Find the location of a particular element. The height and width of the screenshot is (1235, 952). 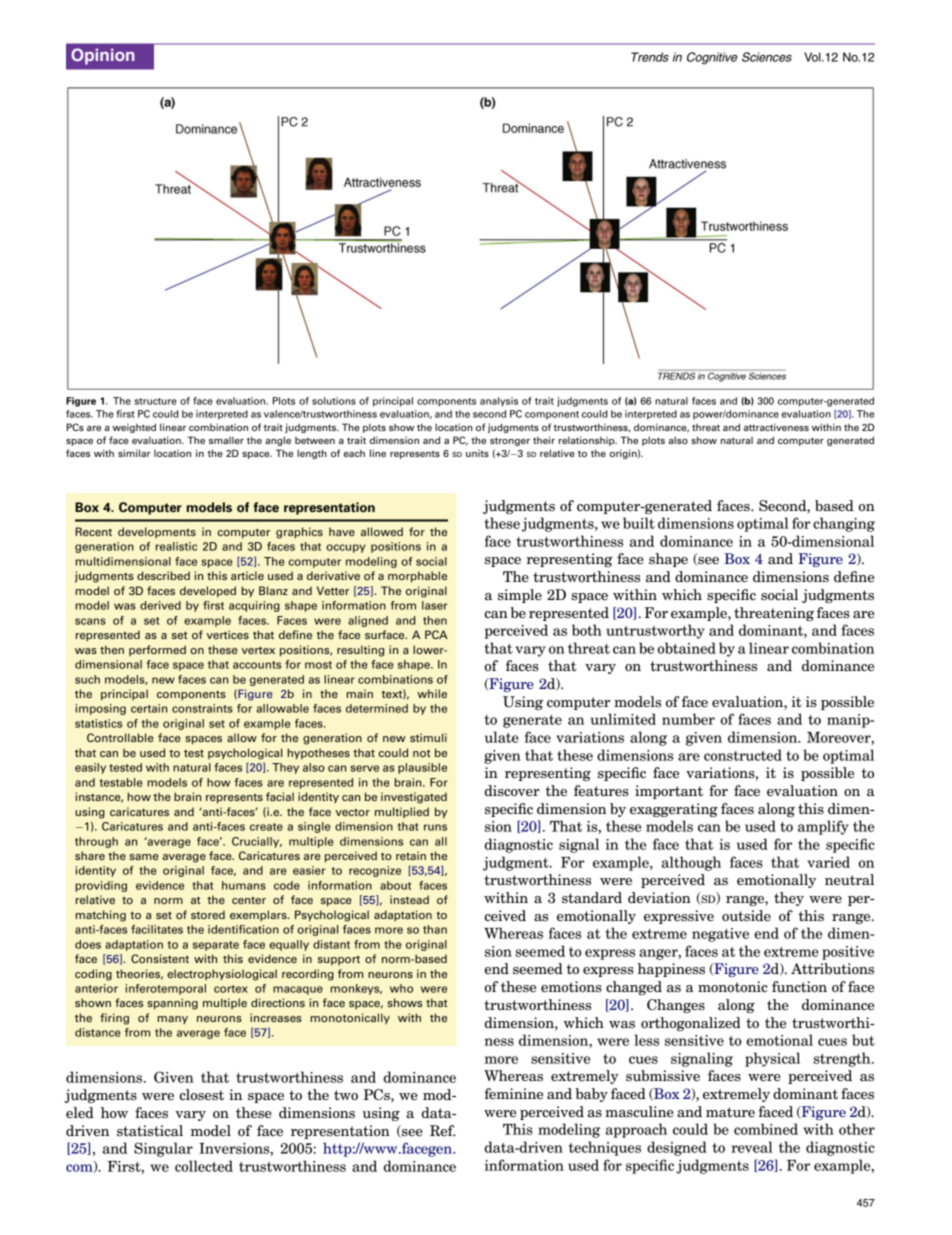

obtained is located at coordinates (687, 648).
